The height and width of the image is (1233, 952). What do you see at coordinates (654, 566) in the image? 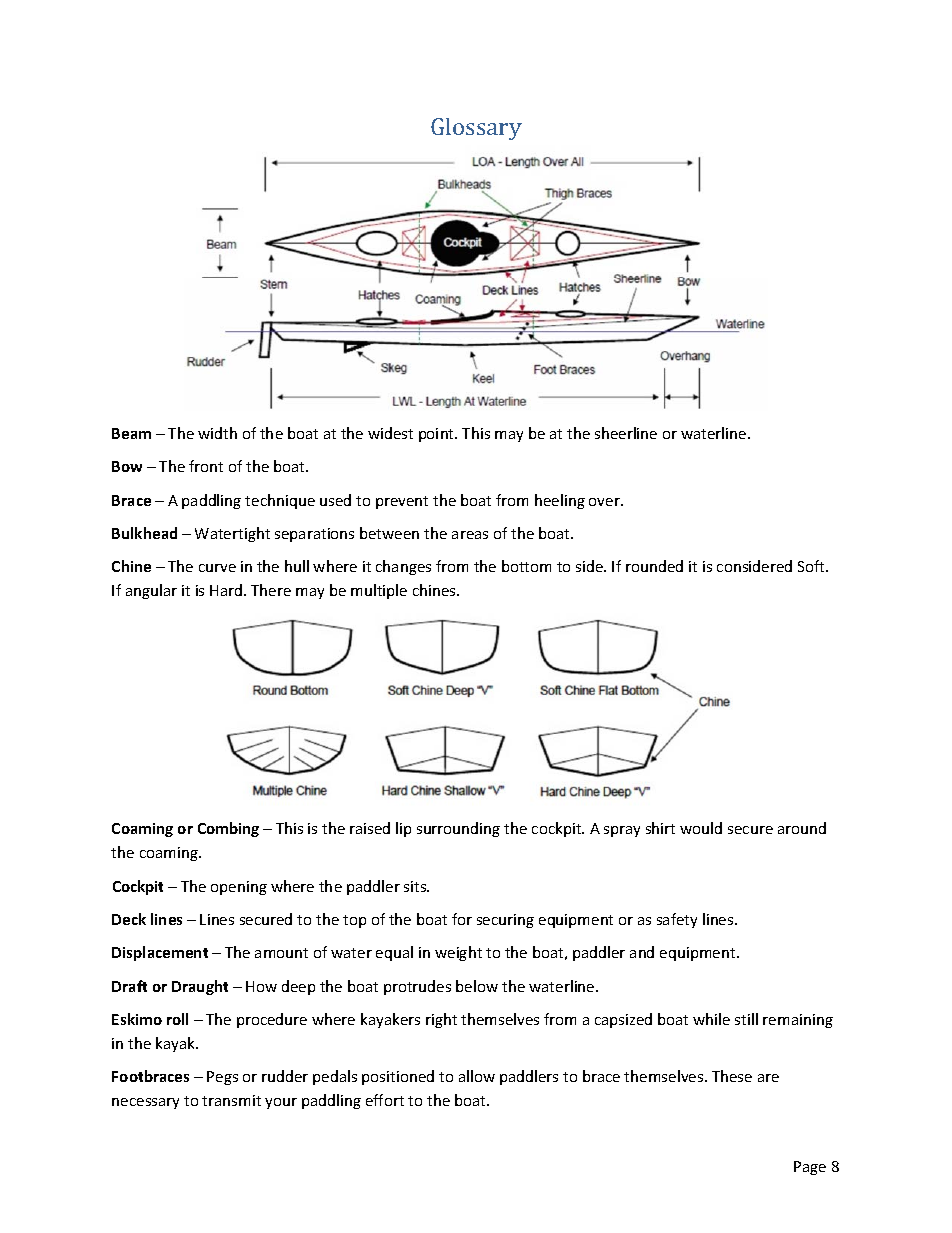
I see `rounded` at bounding box center [654, 566].
